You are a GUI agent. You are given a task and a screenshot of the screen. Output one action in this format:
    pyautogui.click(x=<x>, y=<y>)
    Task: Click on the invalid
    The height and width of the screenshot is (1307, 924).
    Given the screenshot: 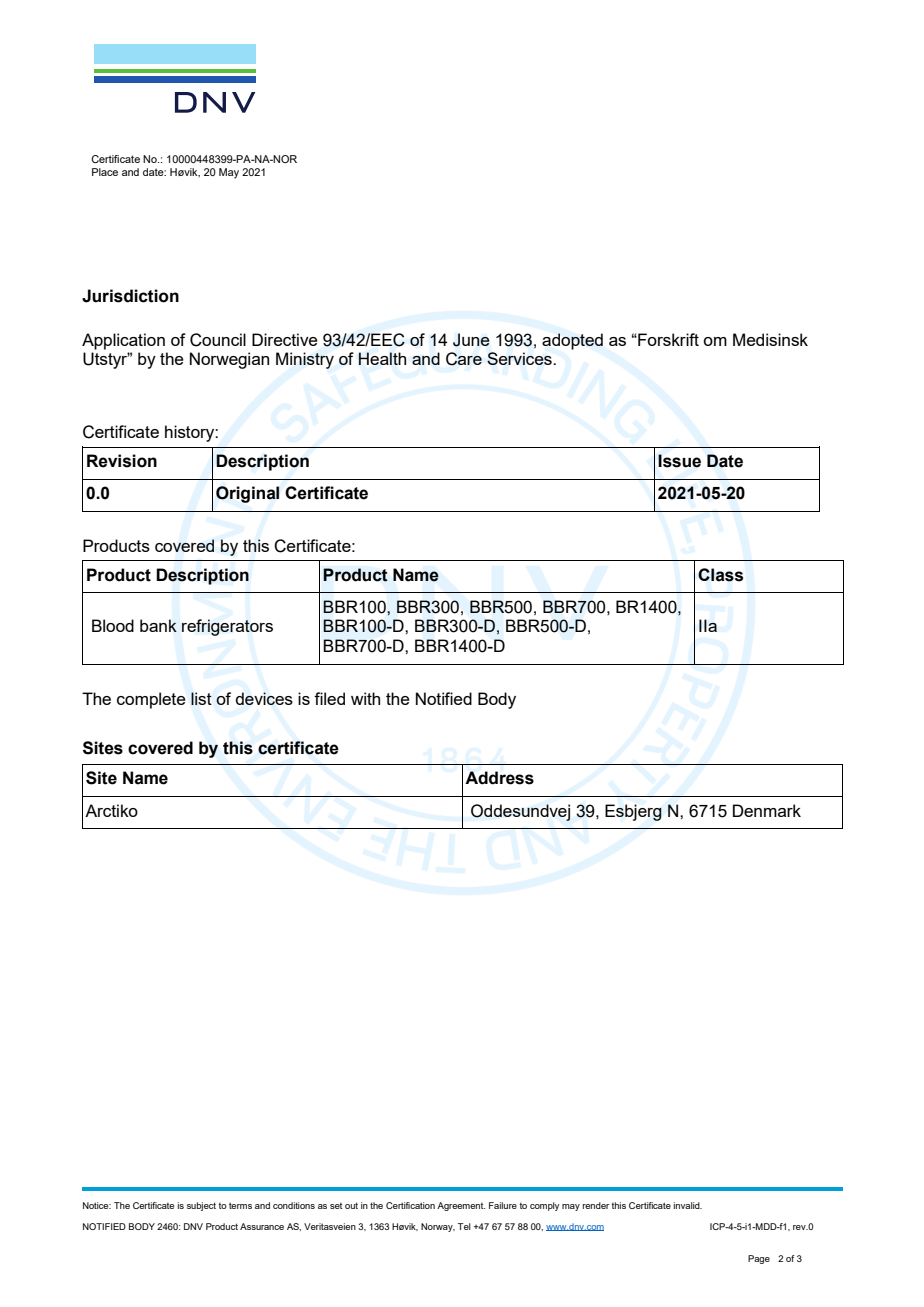 What is the action you would take?
    pyautogui.click(x=688, y=1205)
